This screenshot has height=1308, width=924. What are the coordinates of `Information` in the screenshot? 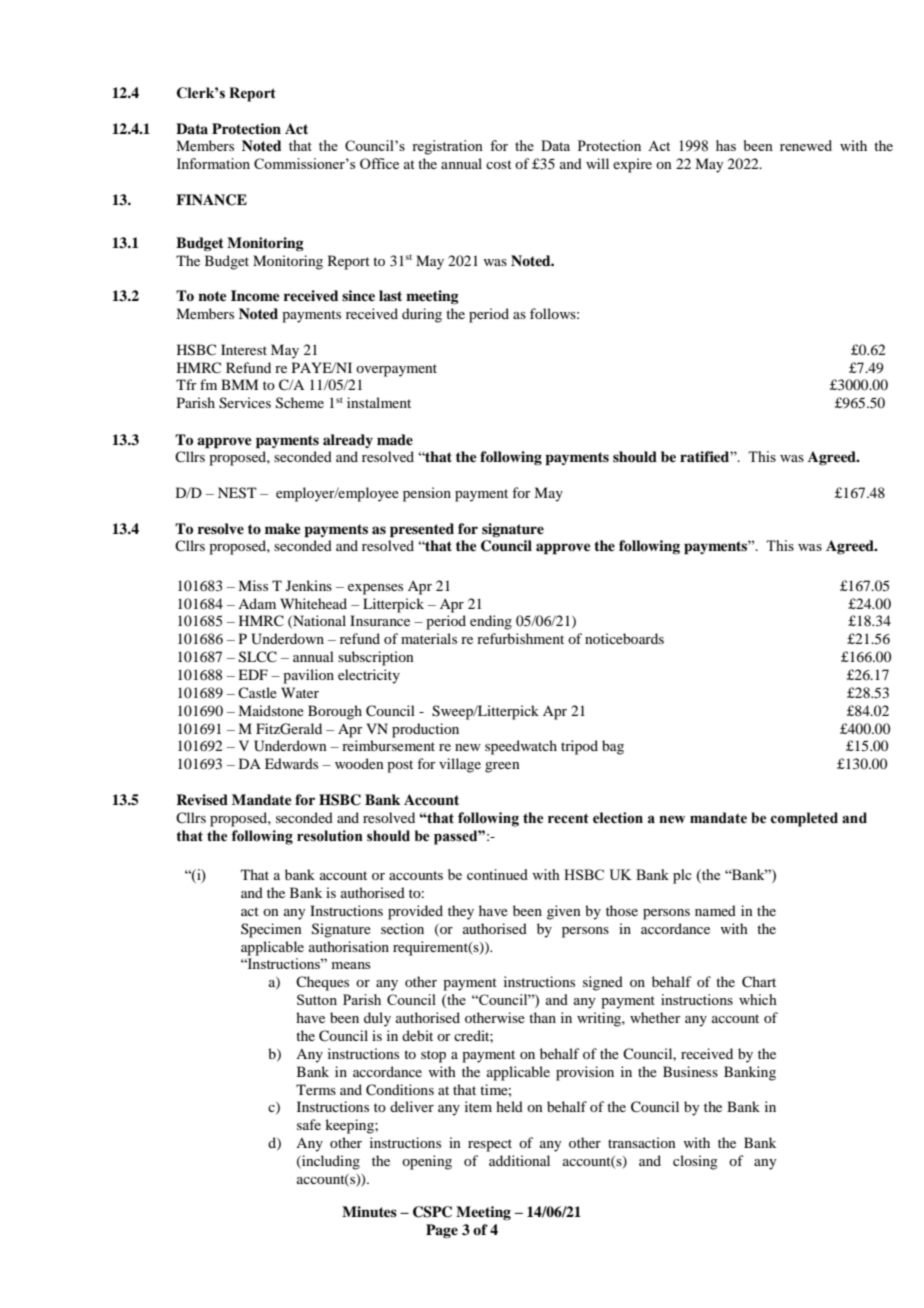 It's located at (213, 163).
